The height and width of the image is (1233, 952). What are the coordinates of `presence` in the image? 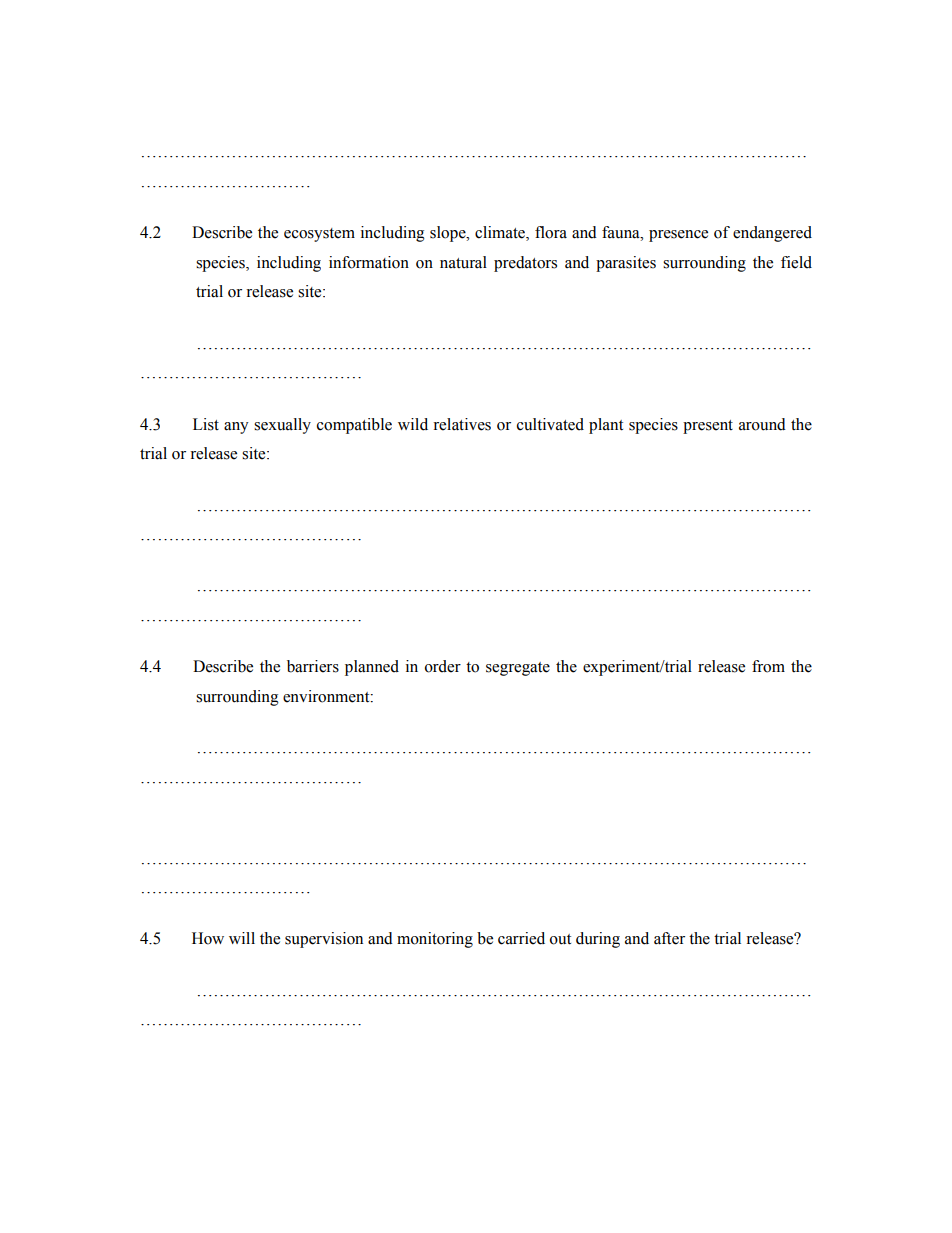 It's located at (678, 236).
